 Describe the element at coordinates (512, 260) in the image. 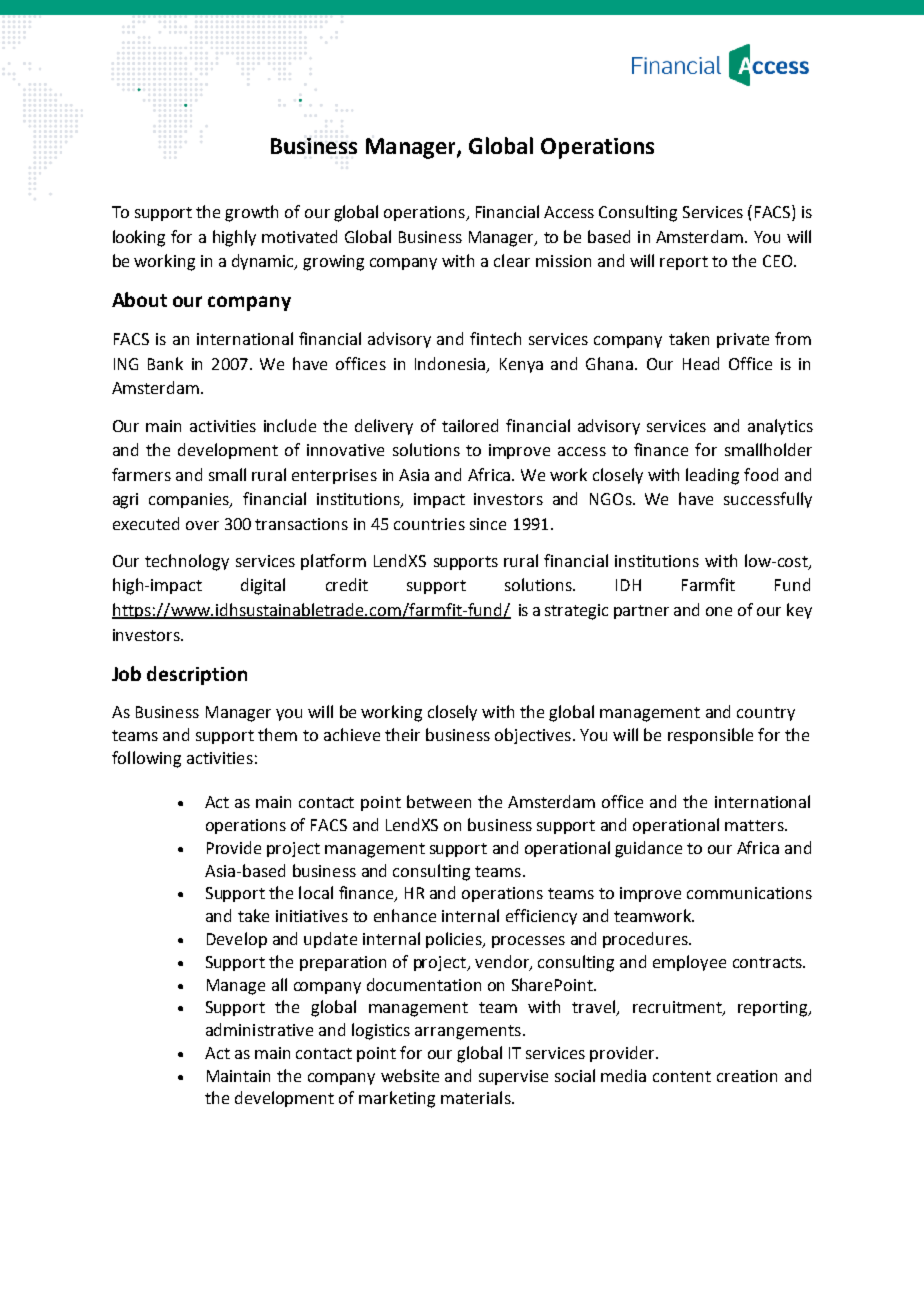

I see `clear` at that location.
